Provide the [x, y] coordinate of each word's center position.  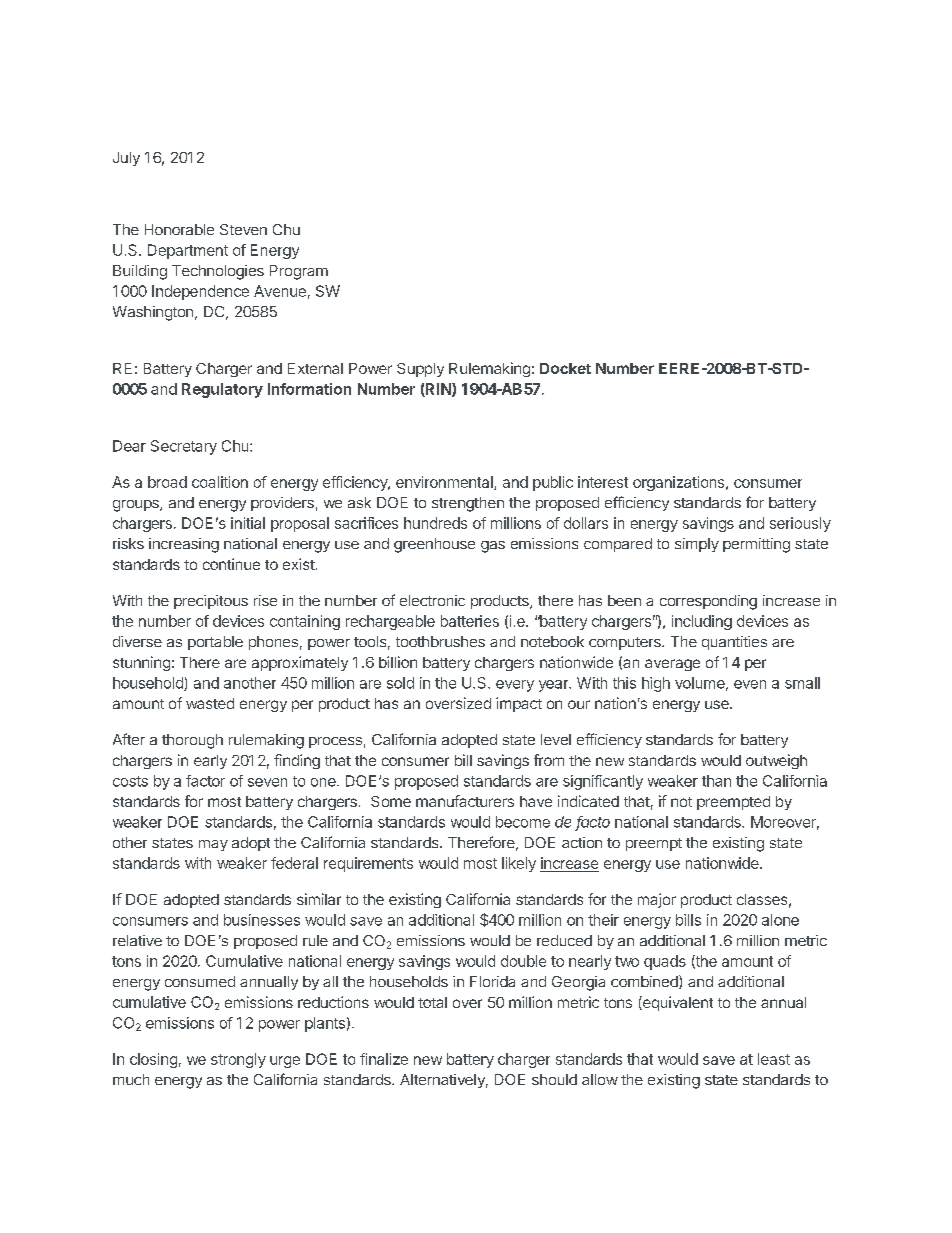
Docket [565, 368]
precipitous [211, 602]
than [716, 781]
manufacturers [465, 801]
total [432, 1002]
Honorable [179, 229]
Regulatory [222, 390]
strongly [238, 1060]
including [702, 622]
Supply [420, 370]
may [213, 845]
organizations [680, 483]
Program [299, 272]
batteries [470, 621]
